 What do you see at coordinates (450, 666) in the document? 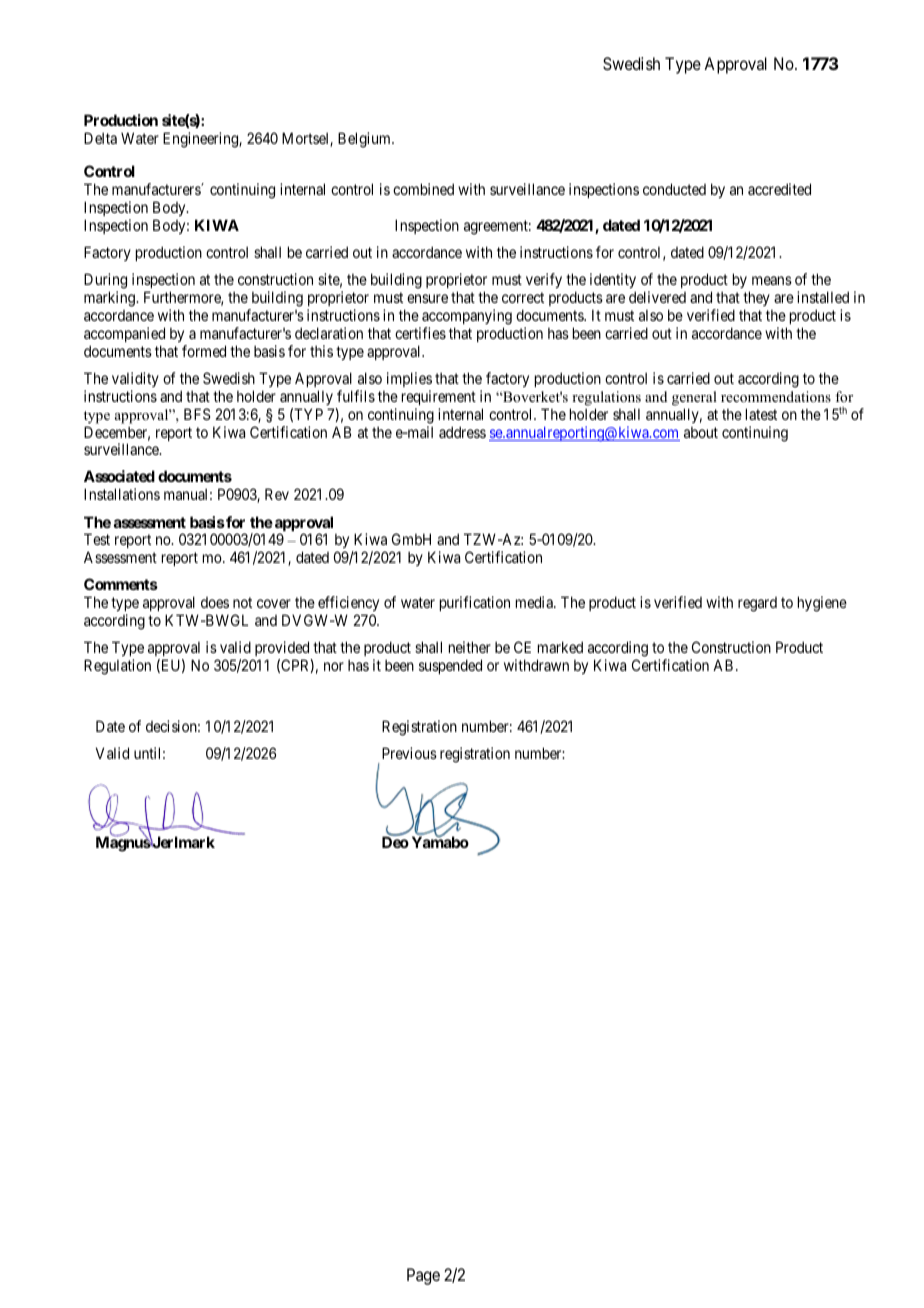
I see `suspended` at bounding box center [450, 666].
